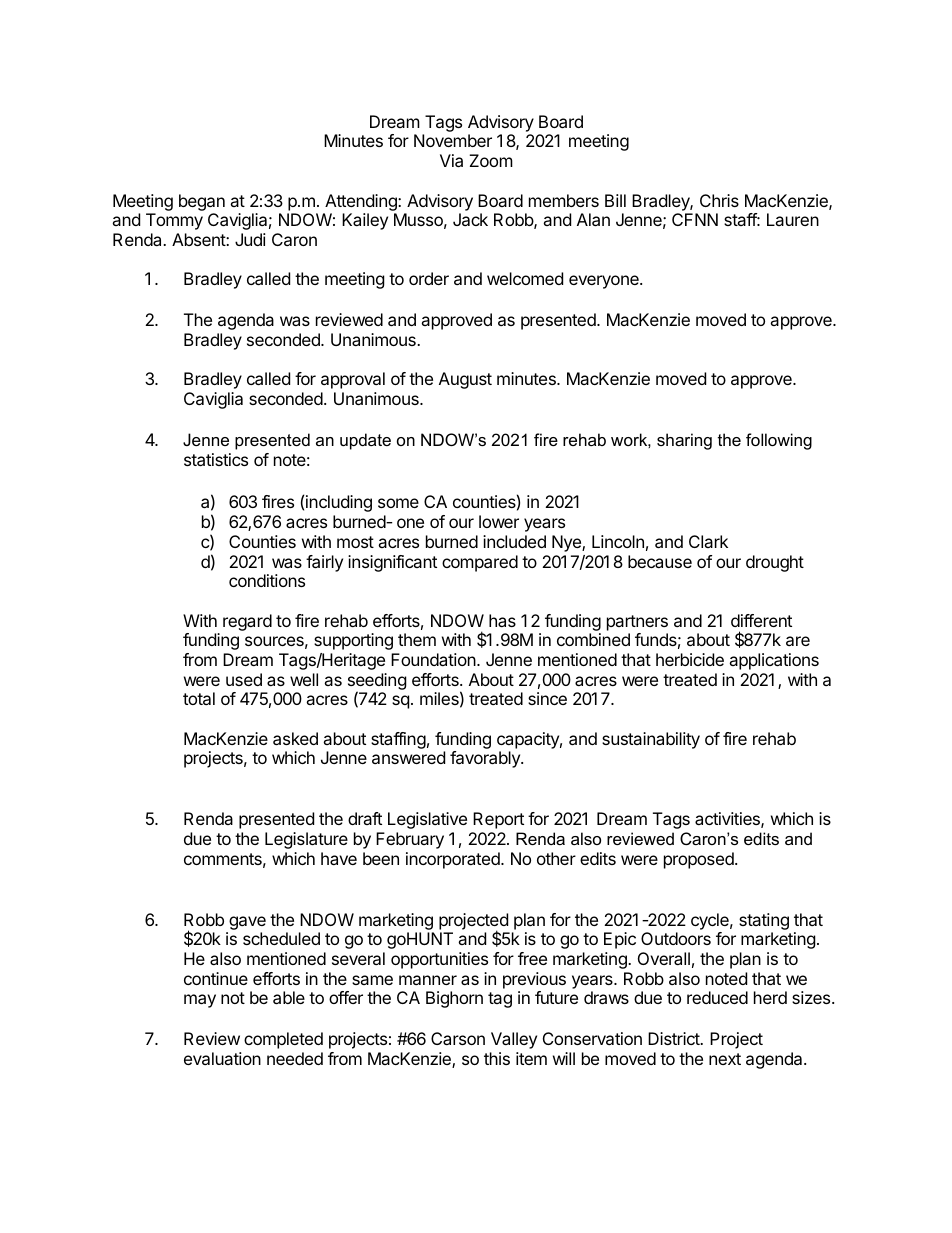 The image size is (952, 1233). Describe the element at coordinates (486, 759) in the screenshot. I see `favorably` at that location.
